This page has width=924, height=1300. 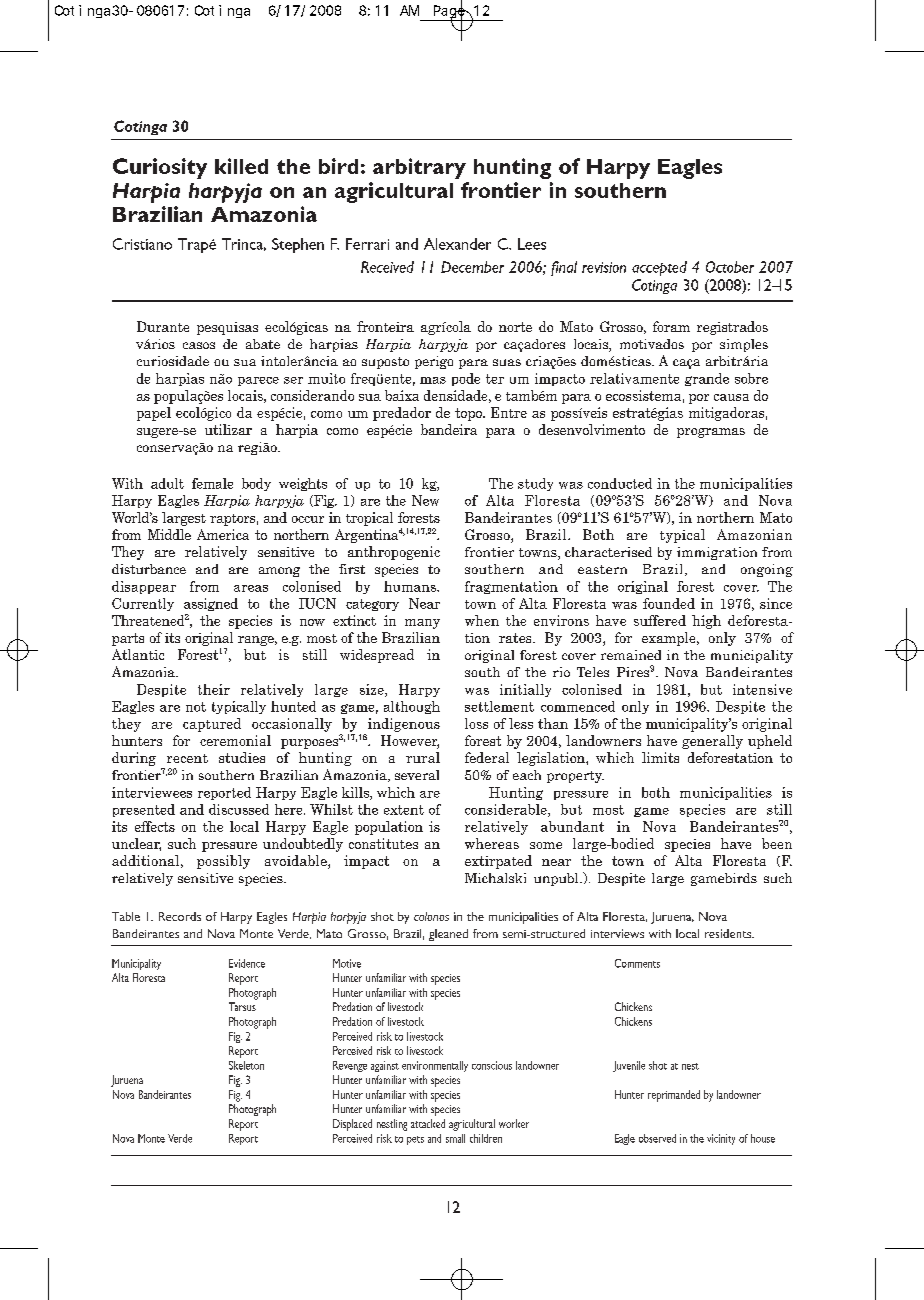 I want to click on many, so click(x=422, y=624).
